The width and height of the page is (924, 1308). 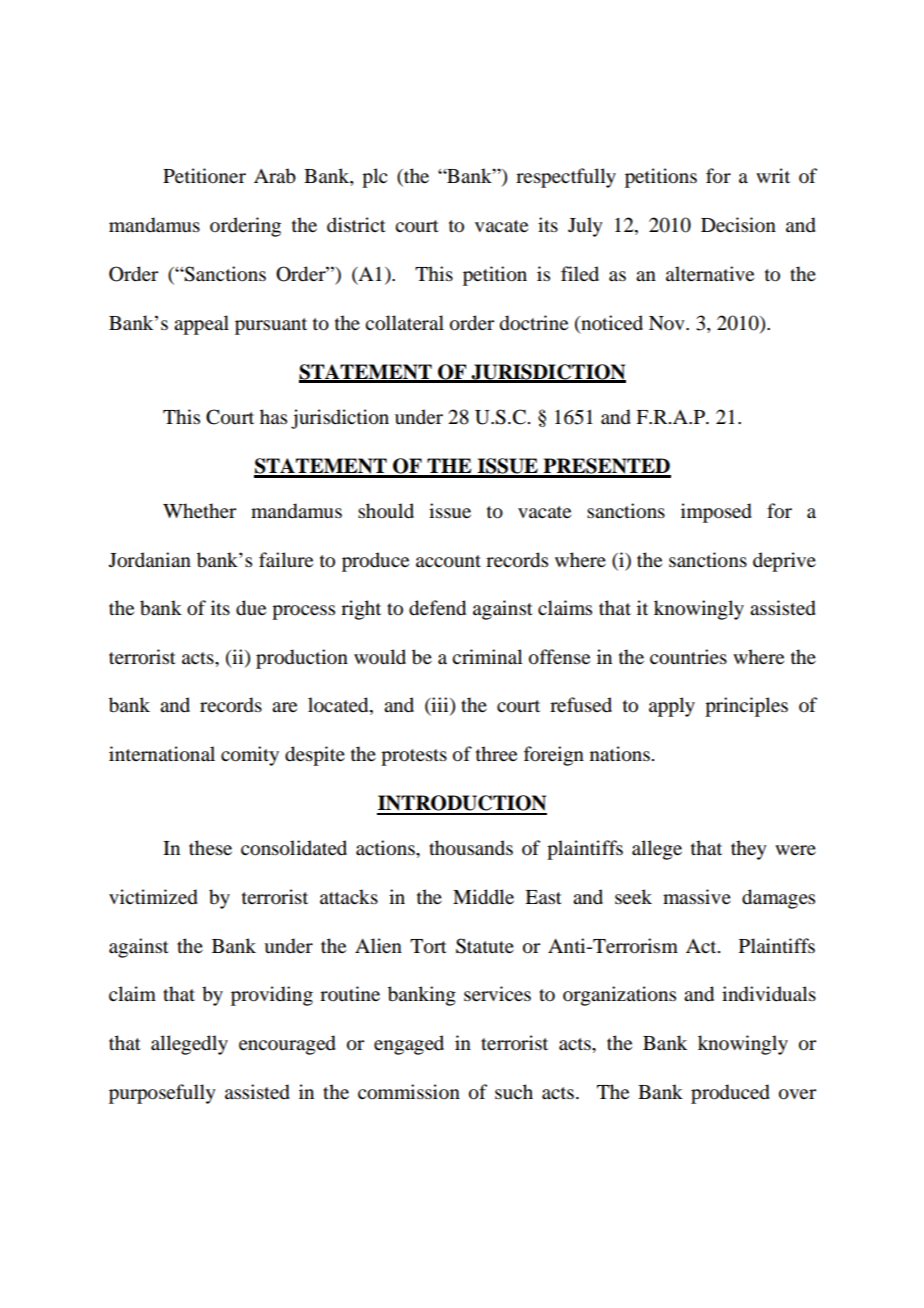 What do you see at coordinates (566, 178) in the page?
I see `respectfully` at bounding box center [566, 178].
